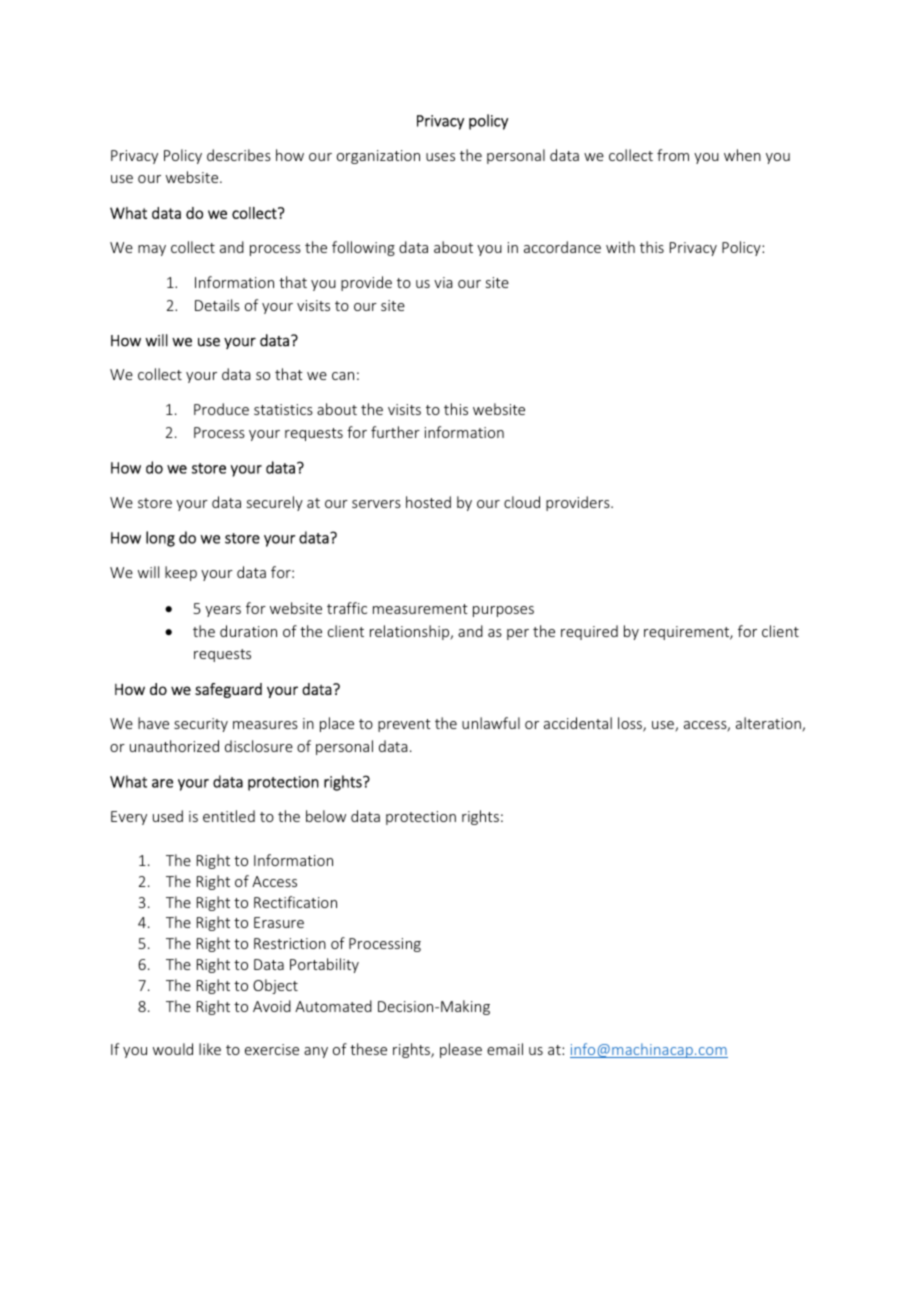  I want to click on uses, so click(440, 157).
